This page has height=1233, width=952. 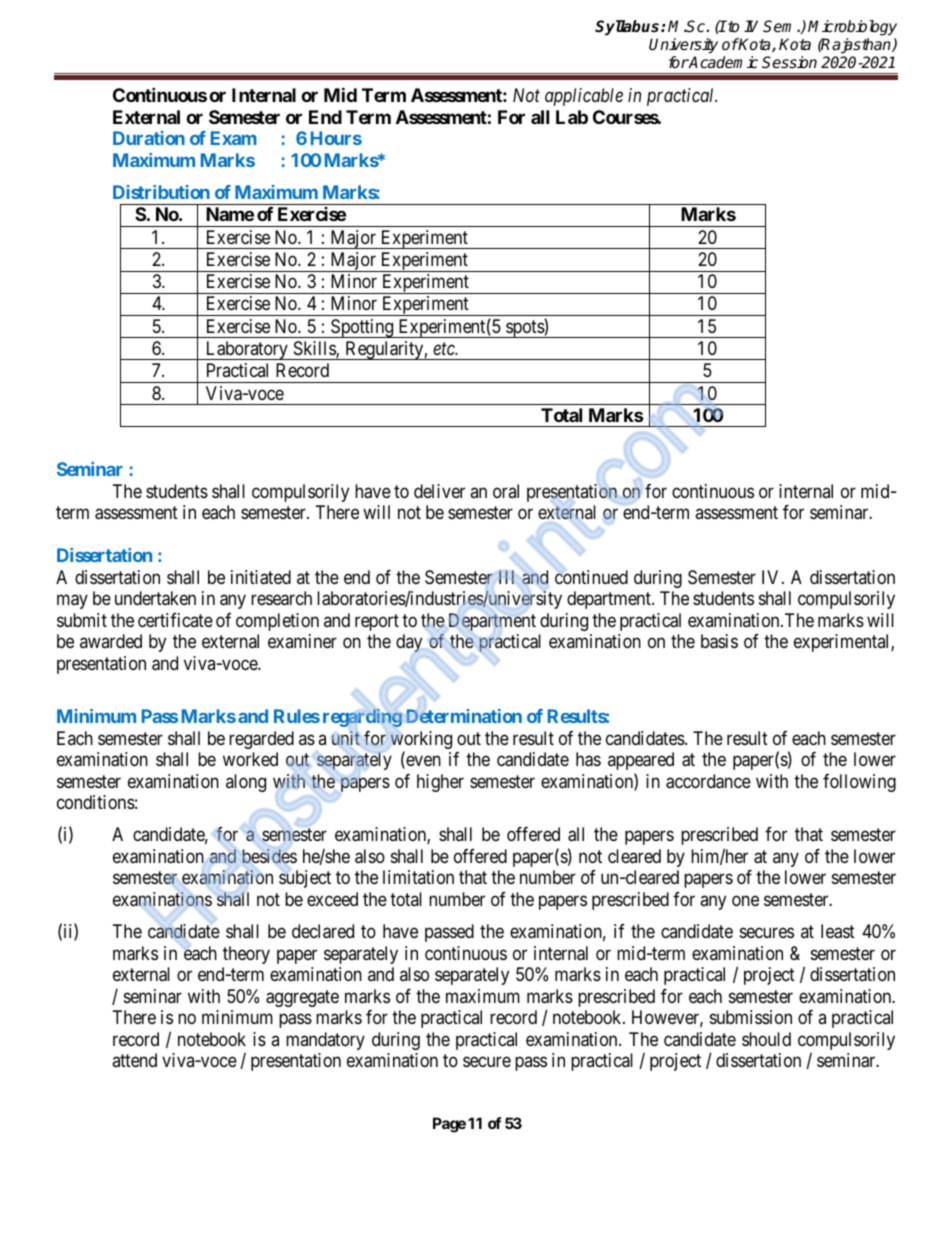 What do you see at coordinates (852, 28) in the page?
I see `Microbiology` at bounding box center [852, 28].
